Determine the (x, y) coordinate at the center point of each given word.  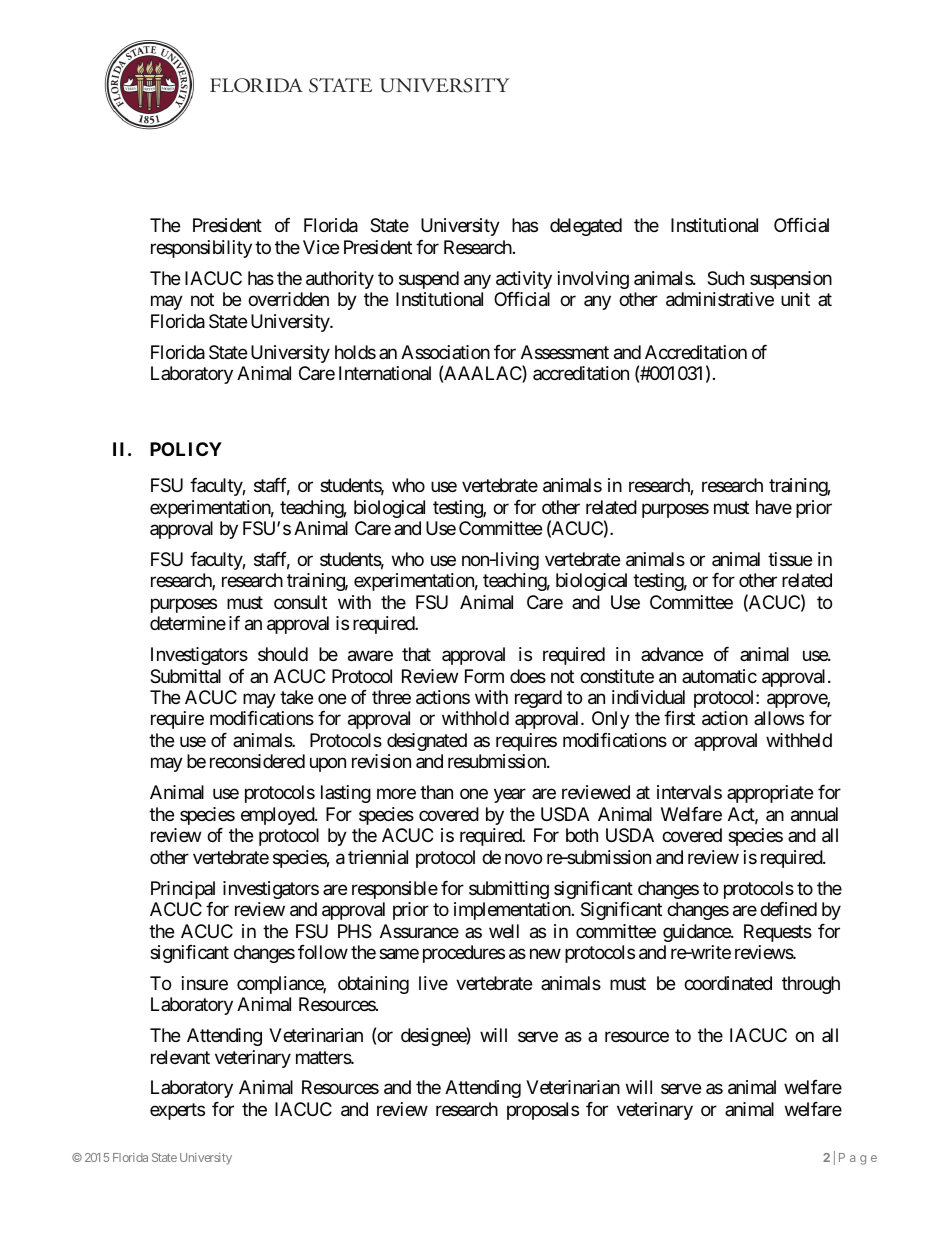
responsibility (201, 249)
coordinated (728, 983)
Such (725, 278)
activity (524, 280)
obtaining (373, 985)
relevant (180, 1057)
